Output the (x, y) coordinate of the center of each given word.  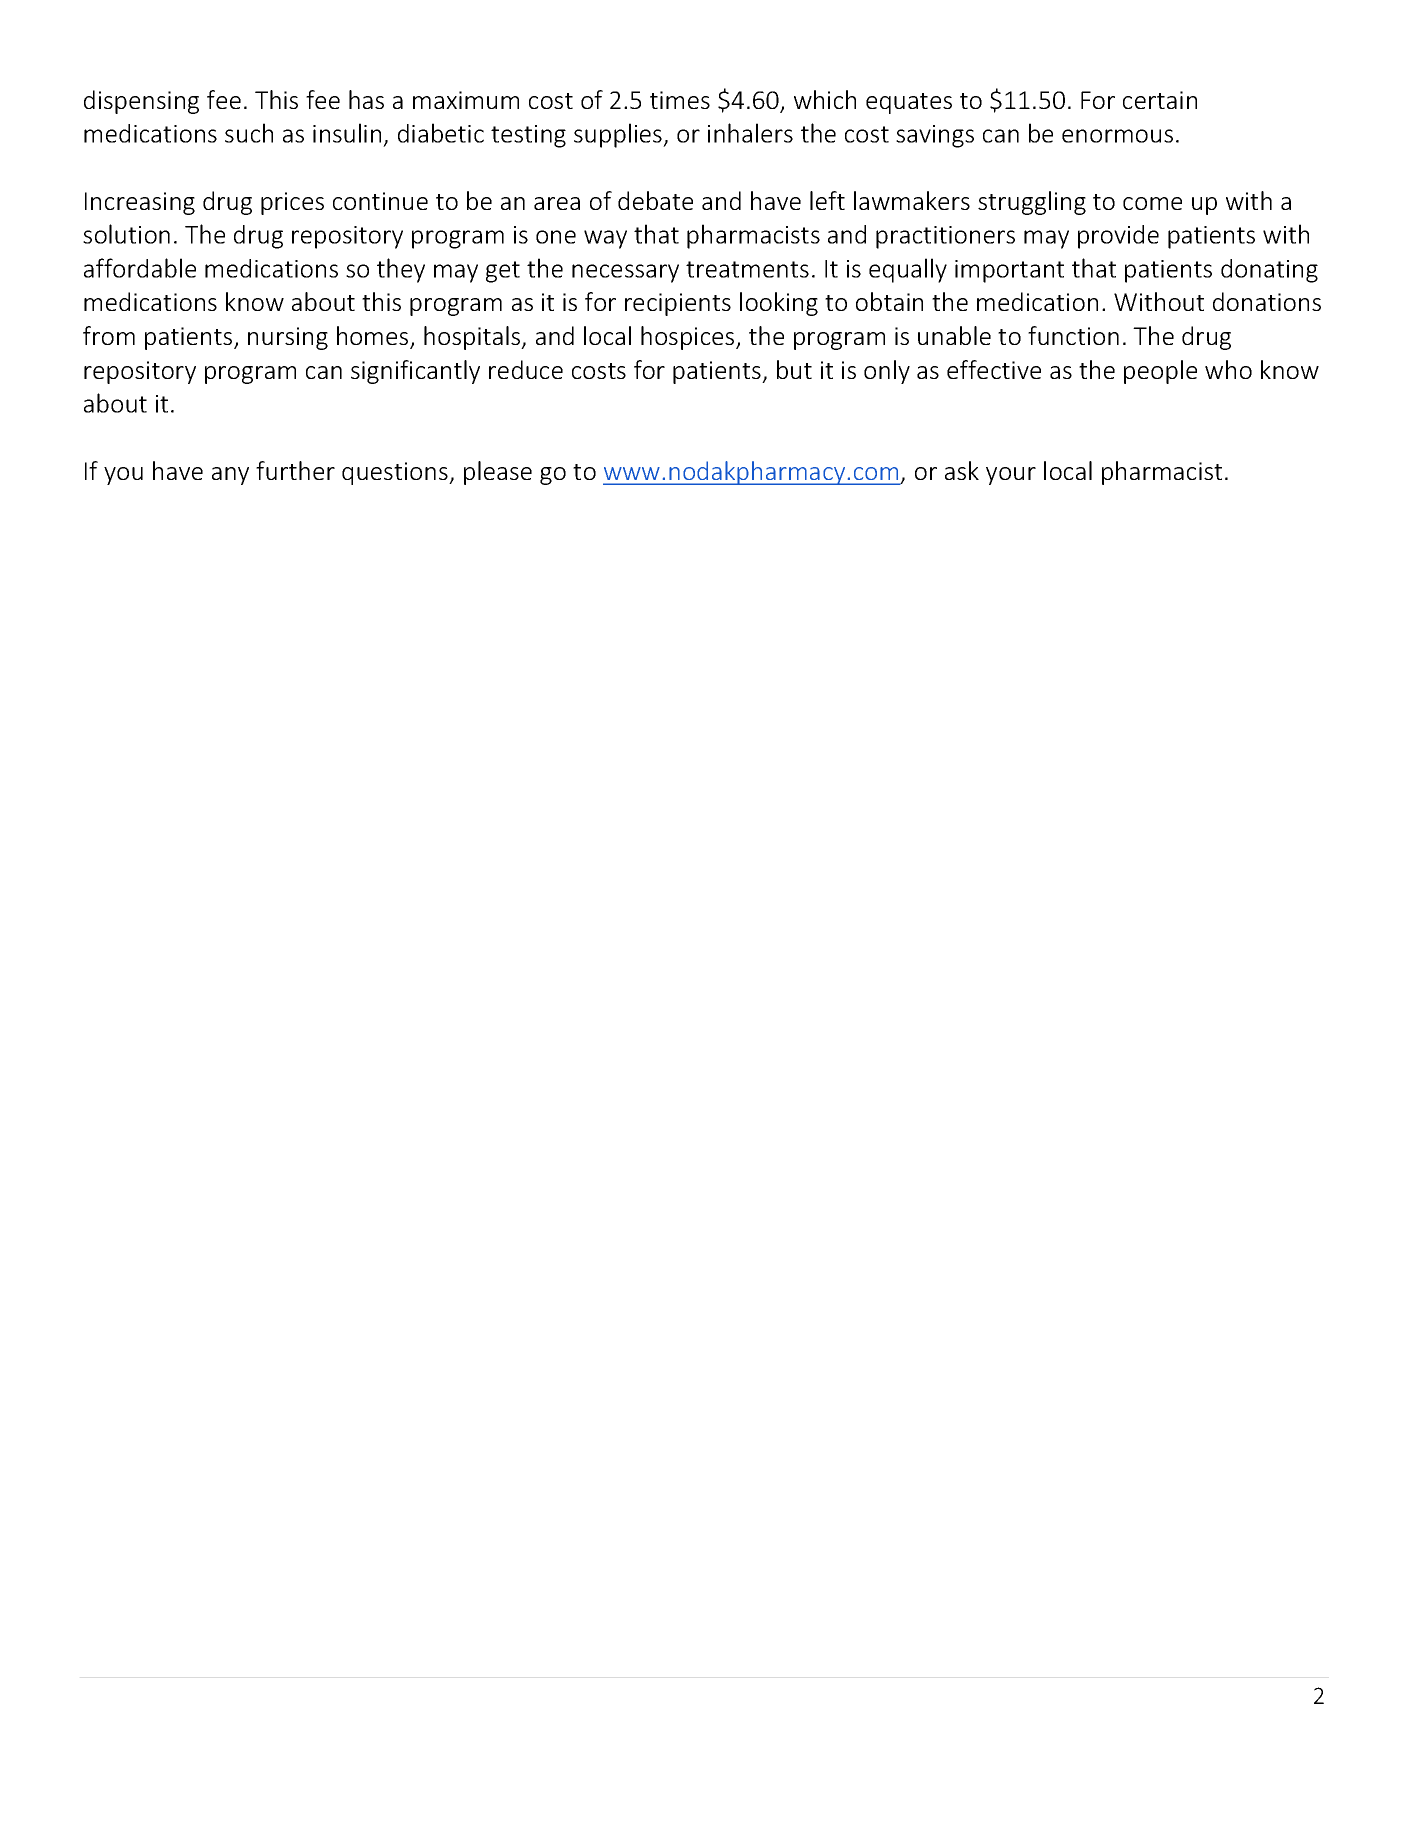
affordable (140, 268)
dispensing (141, 102)
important (1009, 271)
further (295, 470)
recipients (678, 304)
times (680, 100)
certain (1160, 100)
